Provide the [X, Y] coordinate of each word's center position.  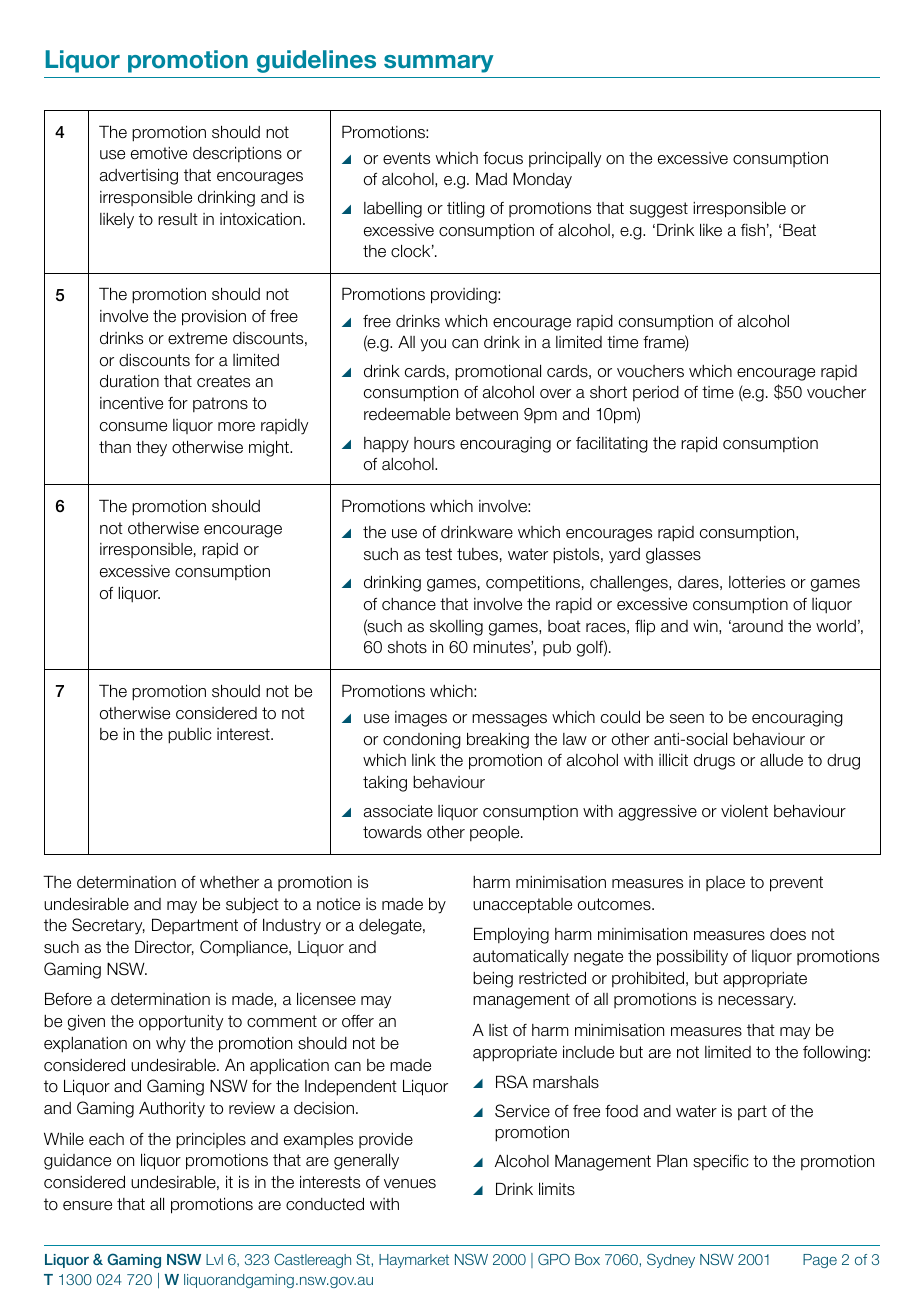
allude [781, 760]
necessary [757, 1002]
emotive [159, 153]
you [433, 345]
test [438, 554]
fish [753, 230]
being [493, 980]
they [151, 448]
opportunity [181, 1023]
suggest [659, 210]
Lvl [214, 1259]
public [189, 736]
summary [439, 64]
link [424, 759]
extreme [197, 338]
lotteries [757, 582]
